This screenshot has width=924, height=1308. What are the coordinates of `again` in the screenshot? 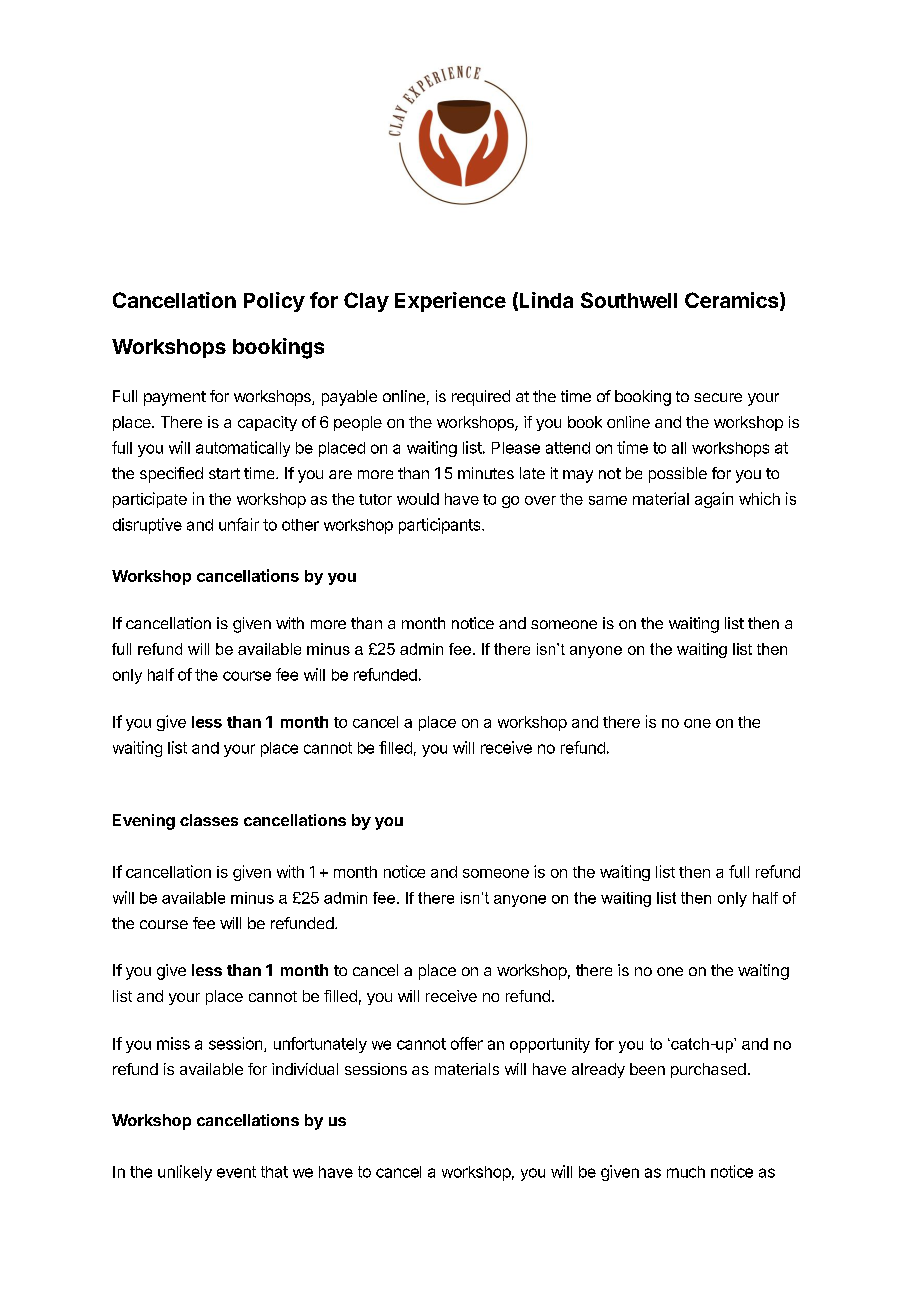 It's located at (714, 500).
